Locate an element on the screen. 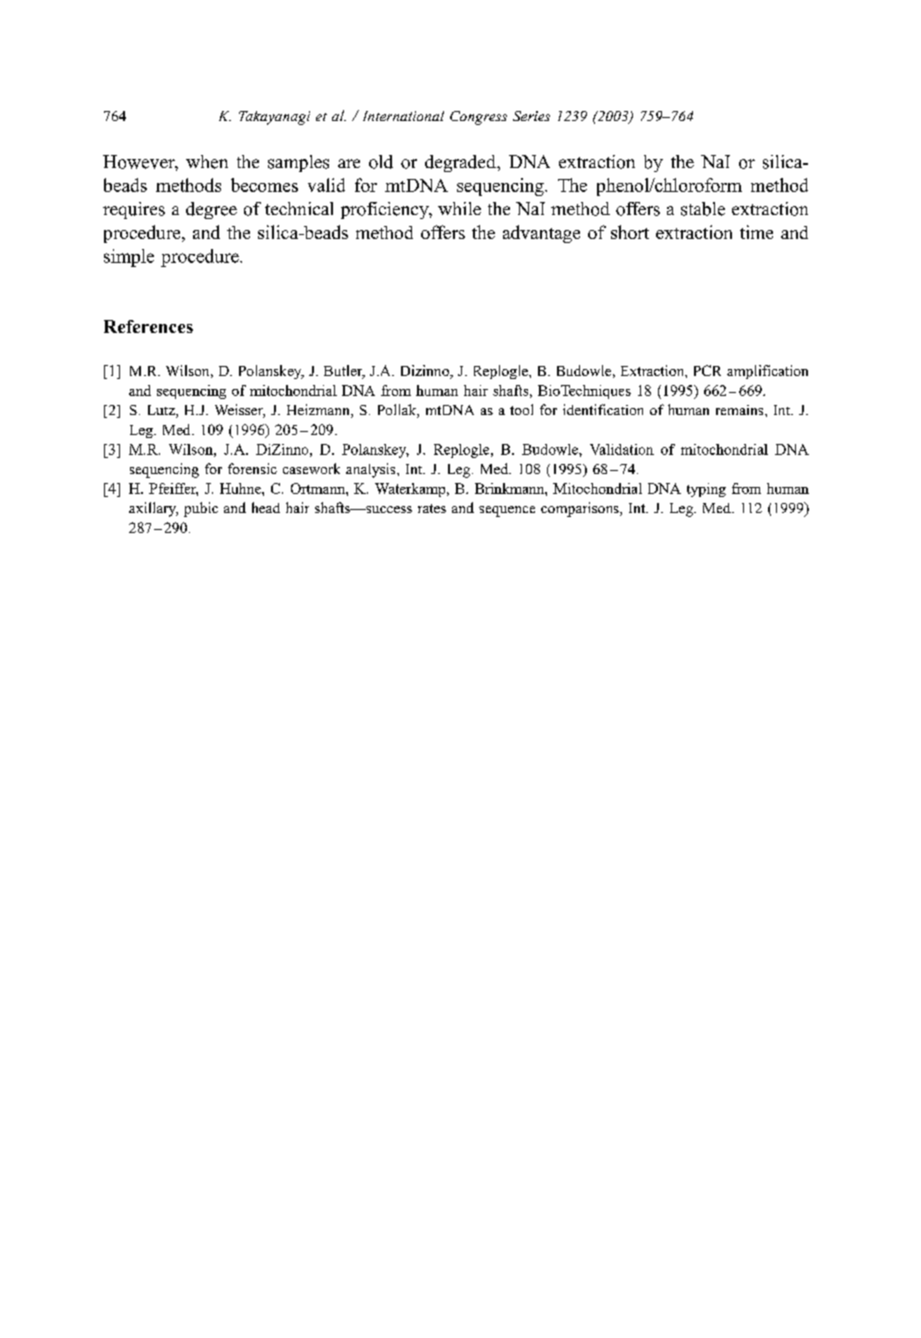 This screenshot has height=1338, width=921. PCR is located at coordinates (707, 370).
